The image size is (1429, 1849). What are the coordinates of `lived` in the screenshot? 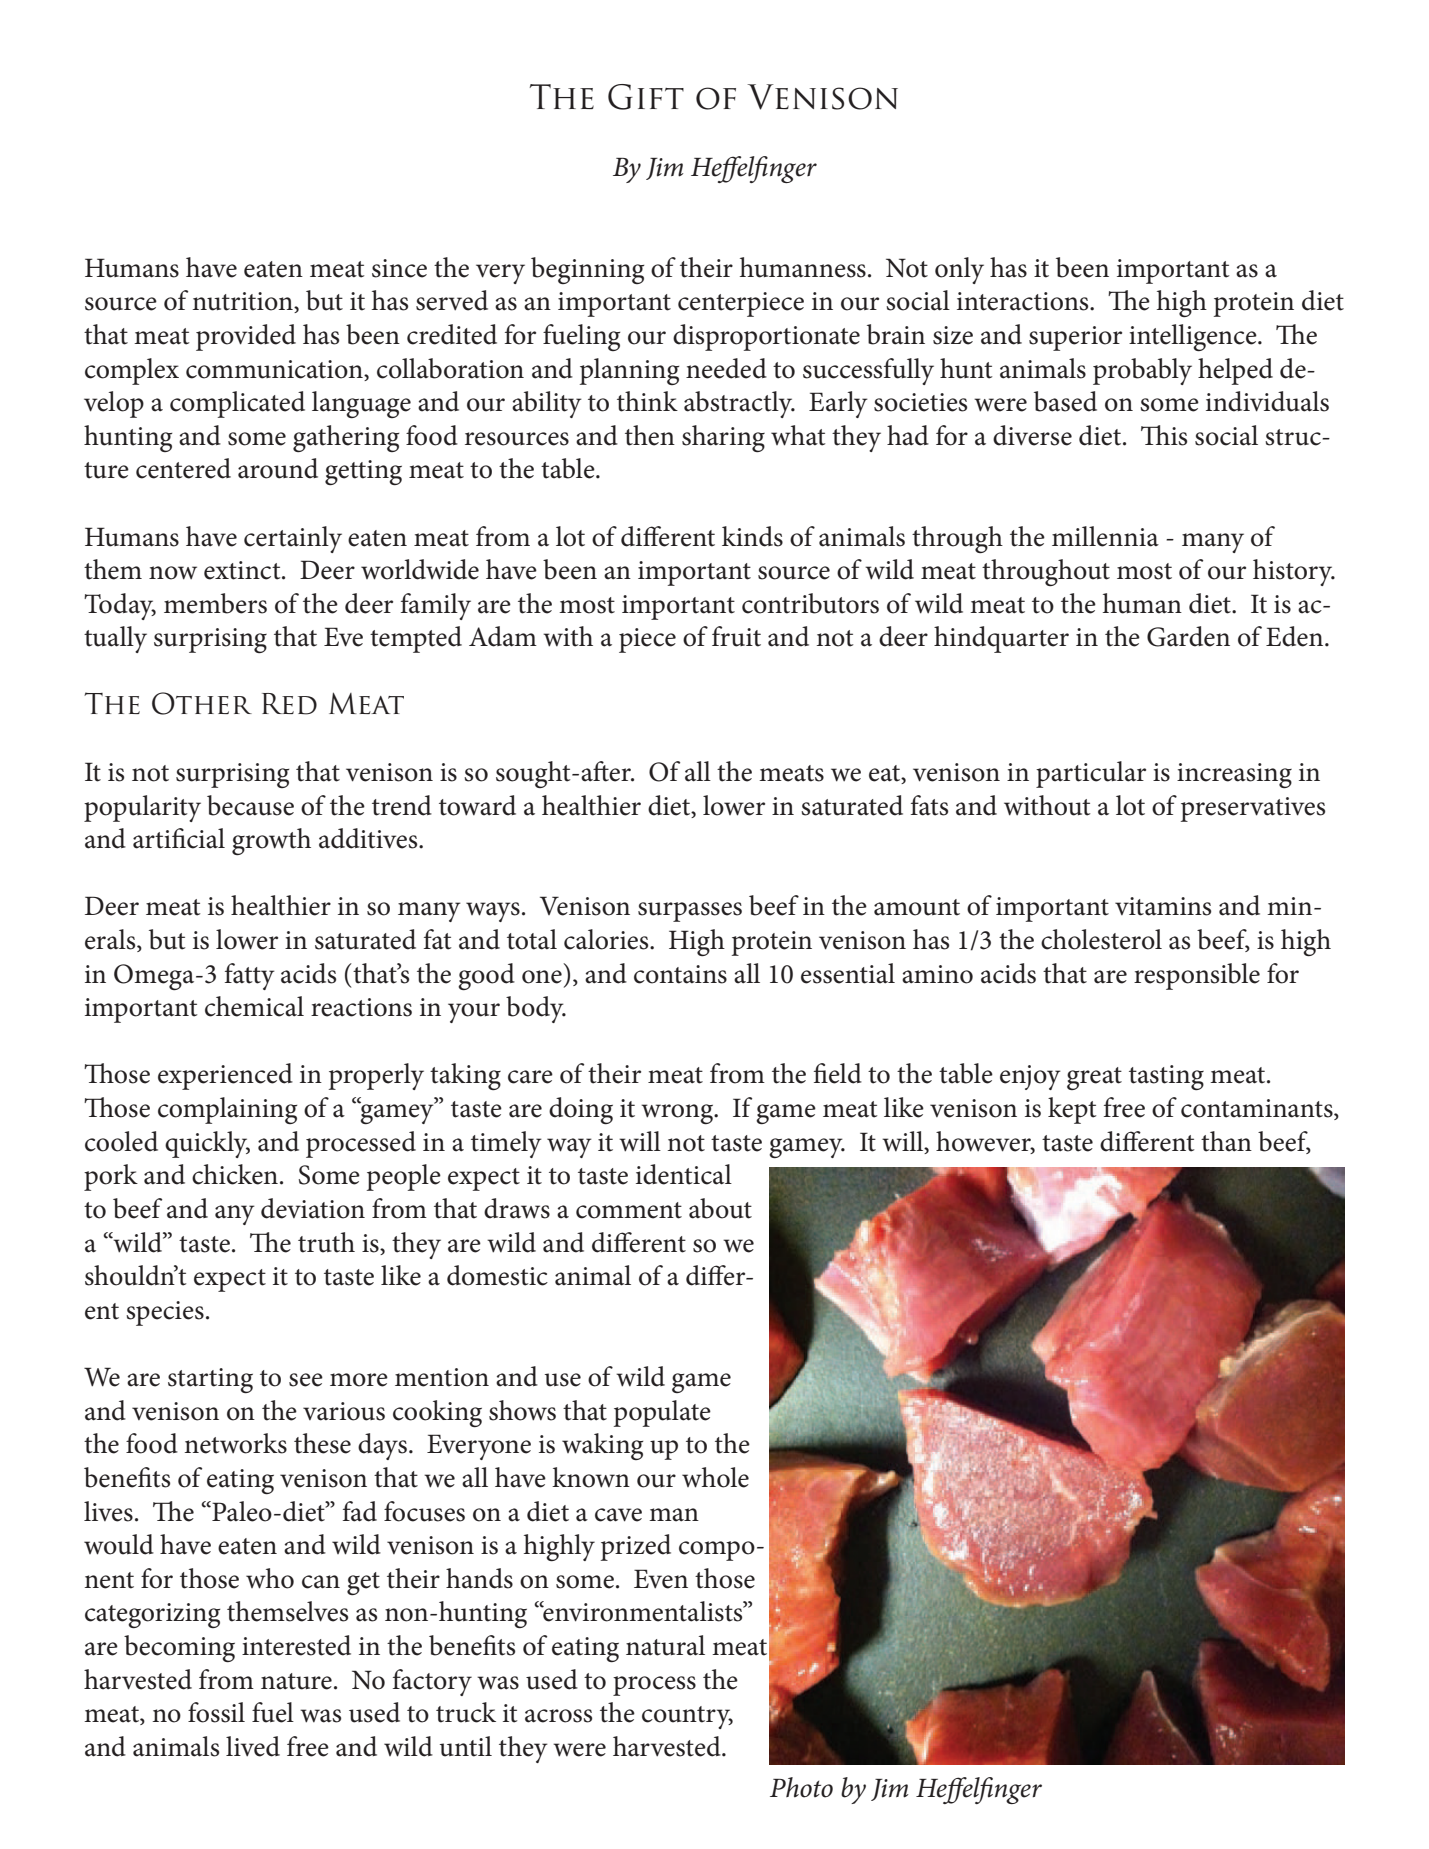 It's located at (253, 1746).
